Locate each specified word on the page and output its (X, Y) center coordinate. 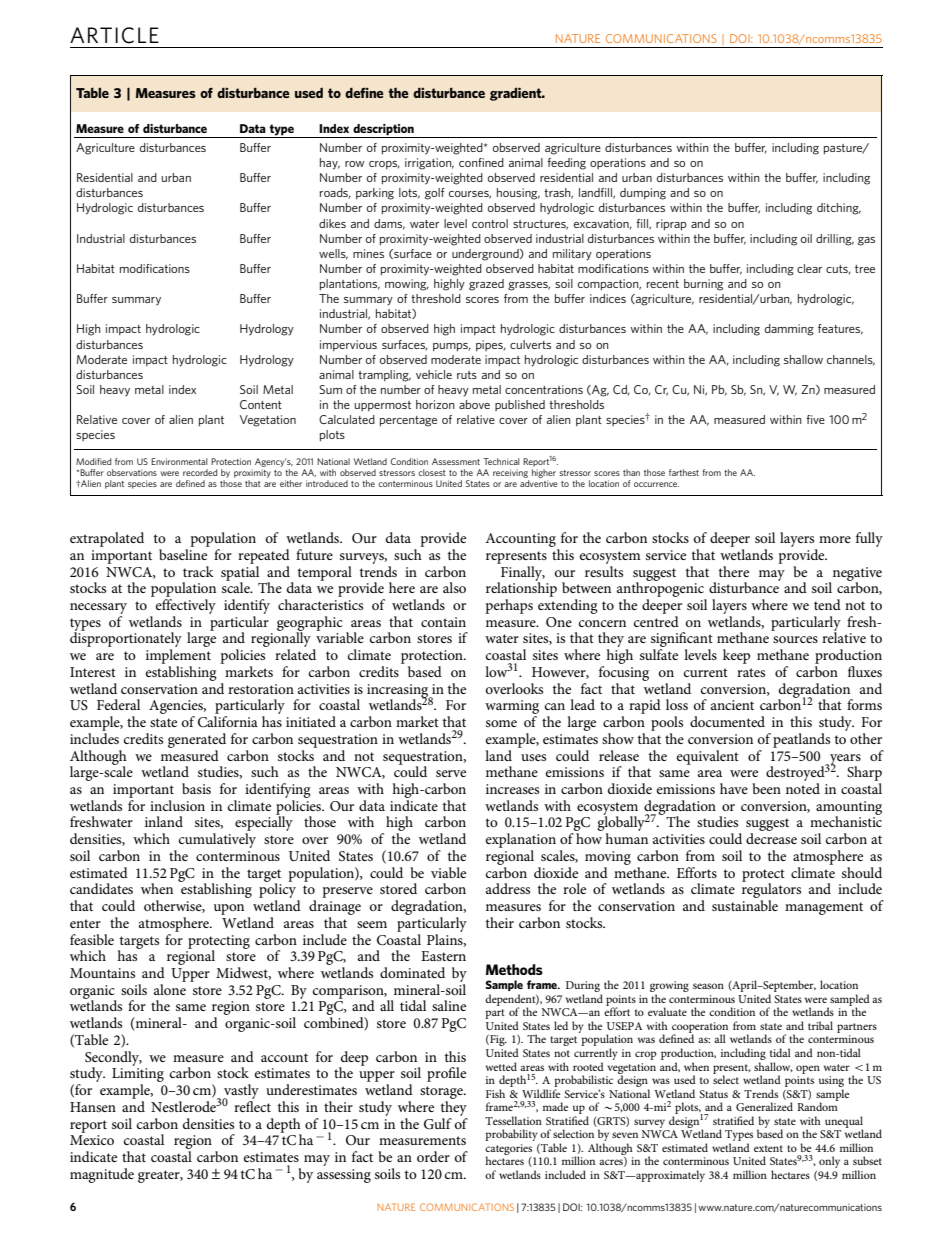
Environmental (179, 461)
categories (508, 1150)
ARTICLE (114, 35)
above (474, 404)
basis (196, 788)
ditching (839, 209)
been (766, 788)
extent (768, 1148)
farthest (684, 472)
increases (512, 789)
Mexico (92, 1140)
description (383, 131)
